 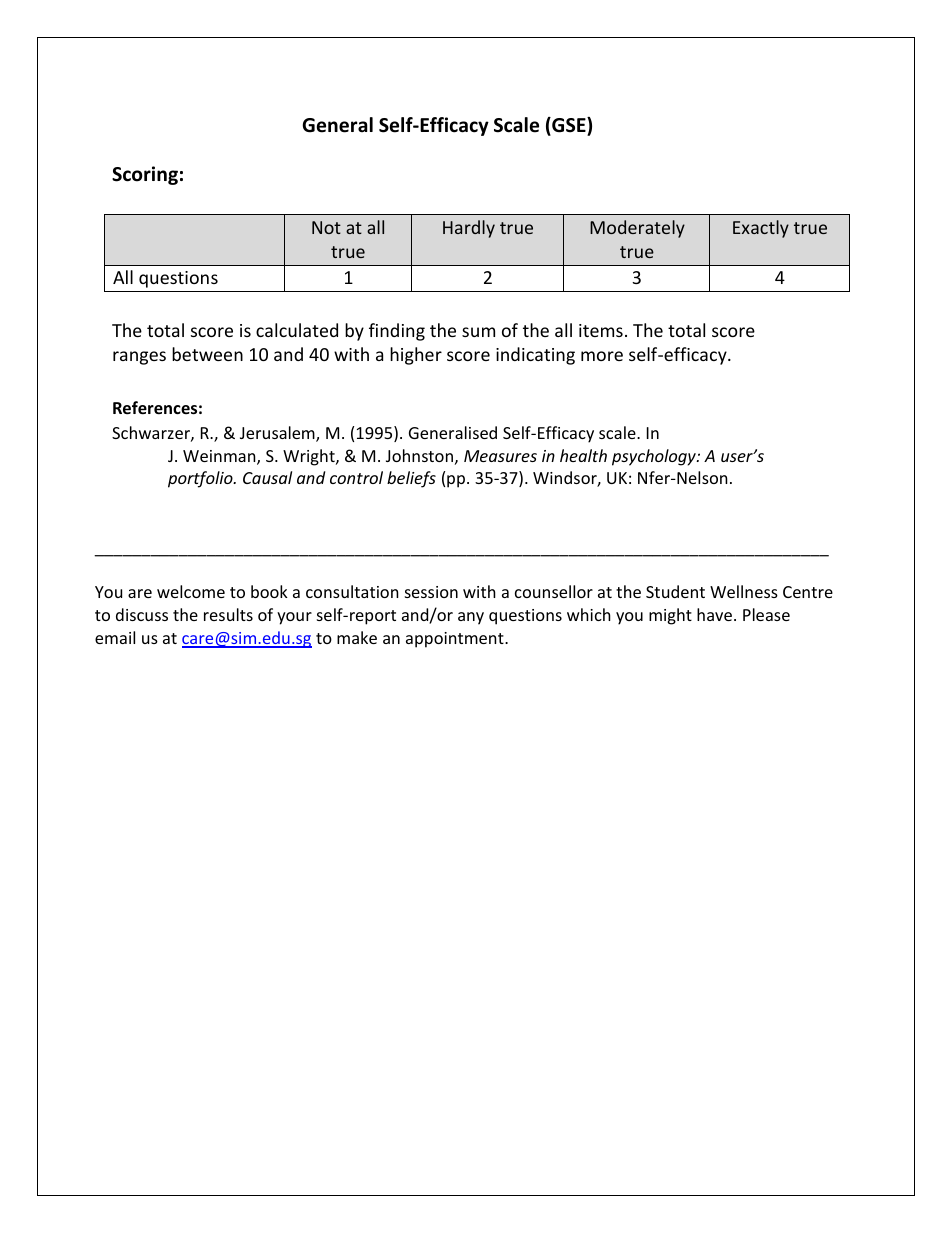 I want to click on psychology, so click(x=655, y=457).
